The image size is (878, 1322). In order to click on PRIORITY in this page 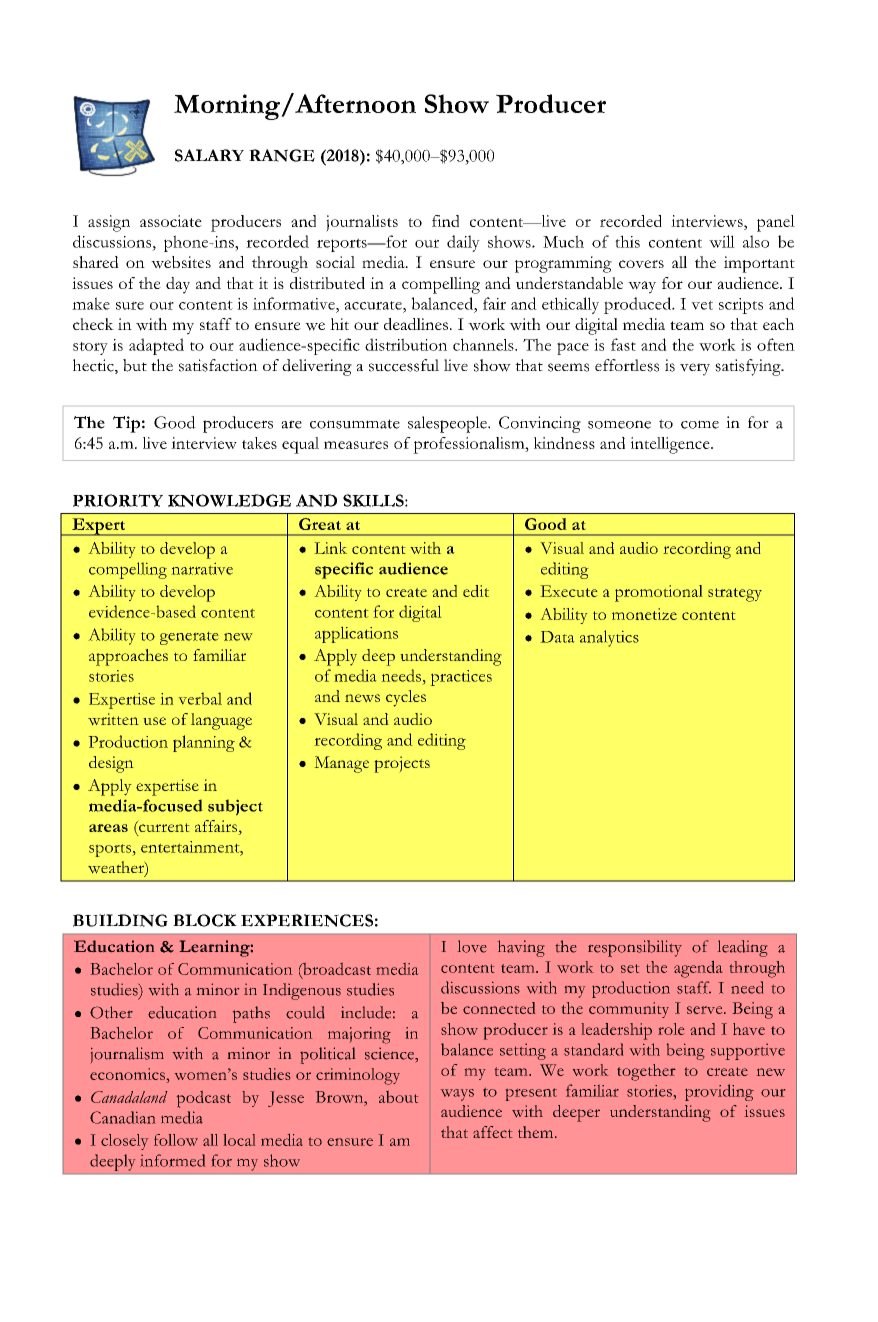, I will do `click(118, 500)`.
